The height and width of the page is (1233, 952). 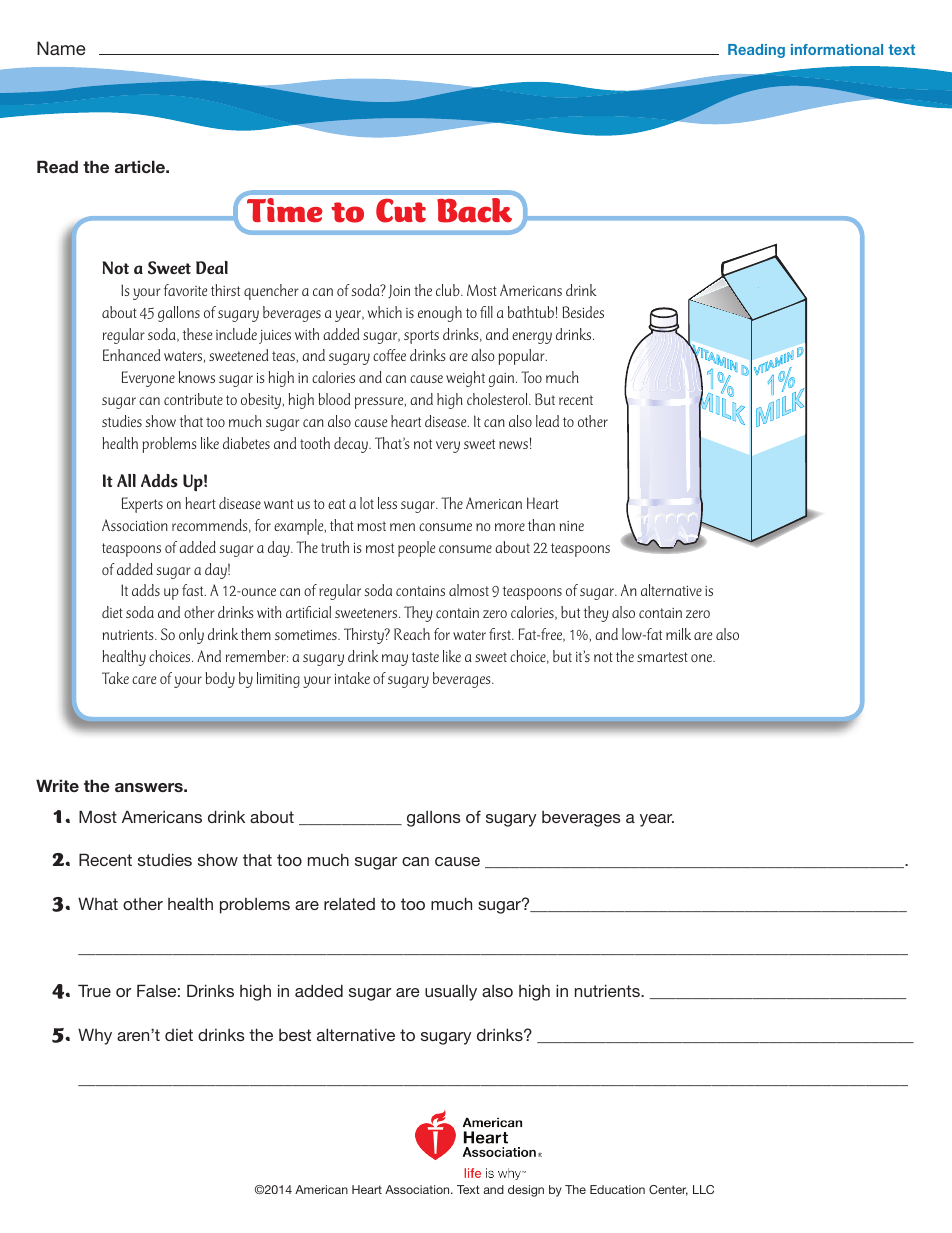 I want to click on milk, so click(x=678, y=634).
